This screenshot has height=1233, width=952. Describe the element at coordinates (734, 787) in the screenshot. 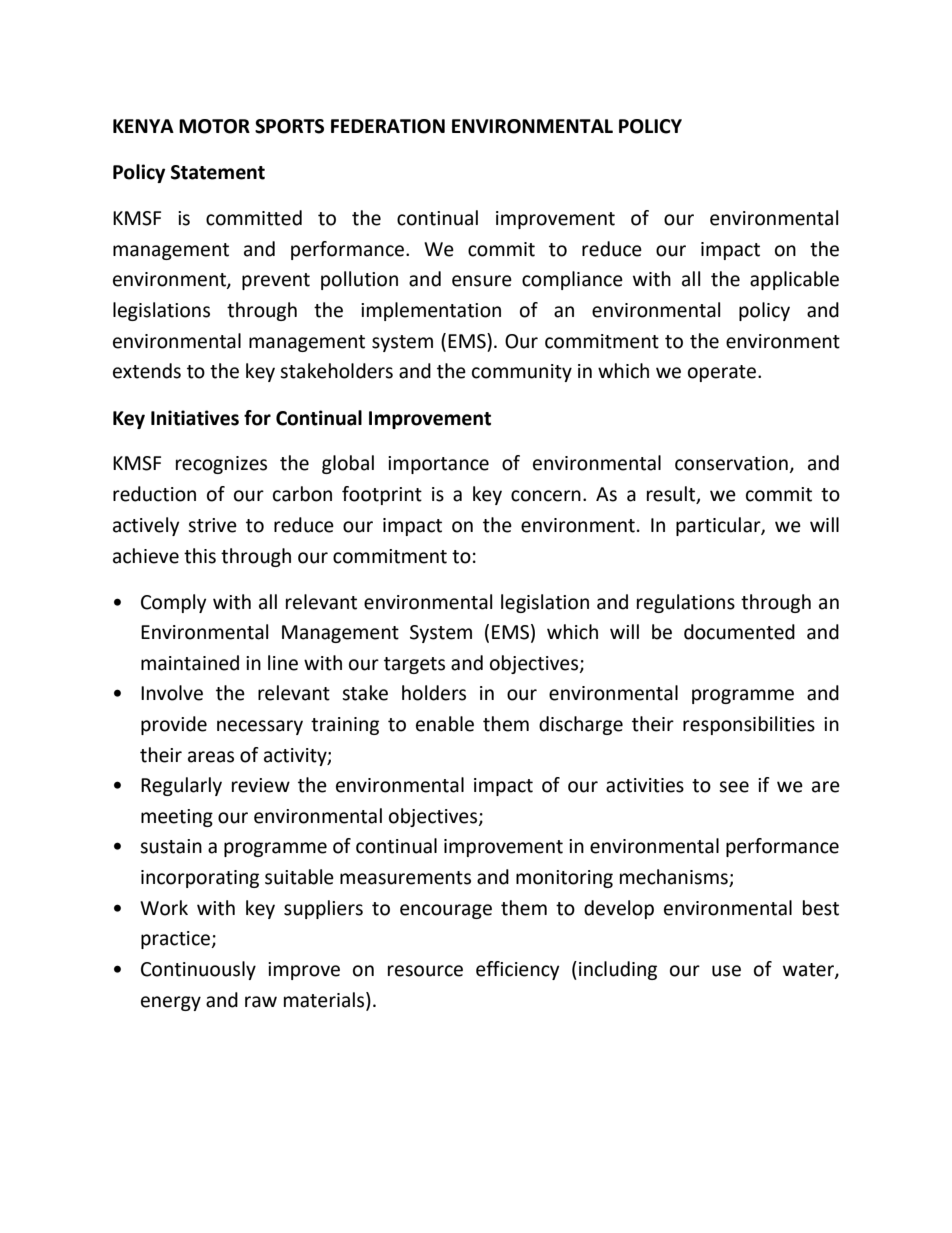

I see `see` at that location.
